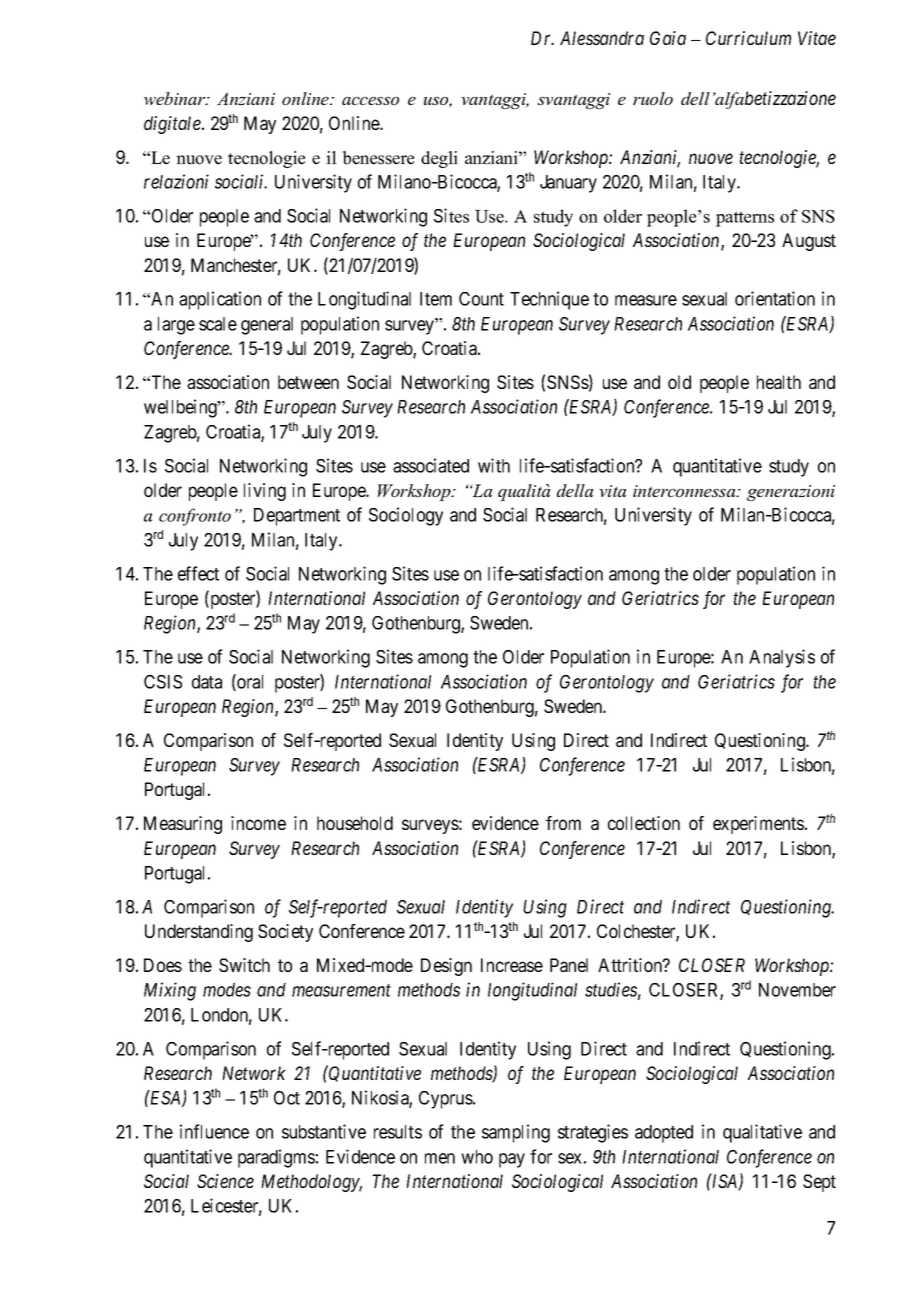 This document has height=1308, width=924. I want to click on adopted, so click(664, 1134).
